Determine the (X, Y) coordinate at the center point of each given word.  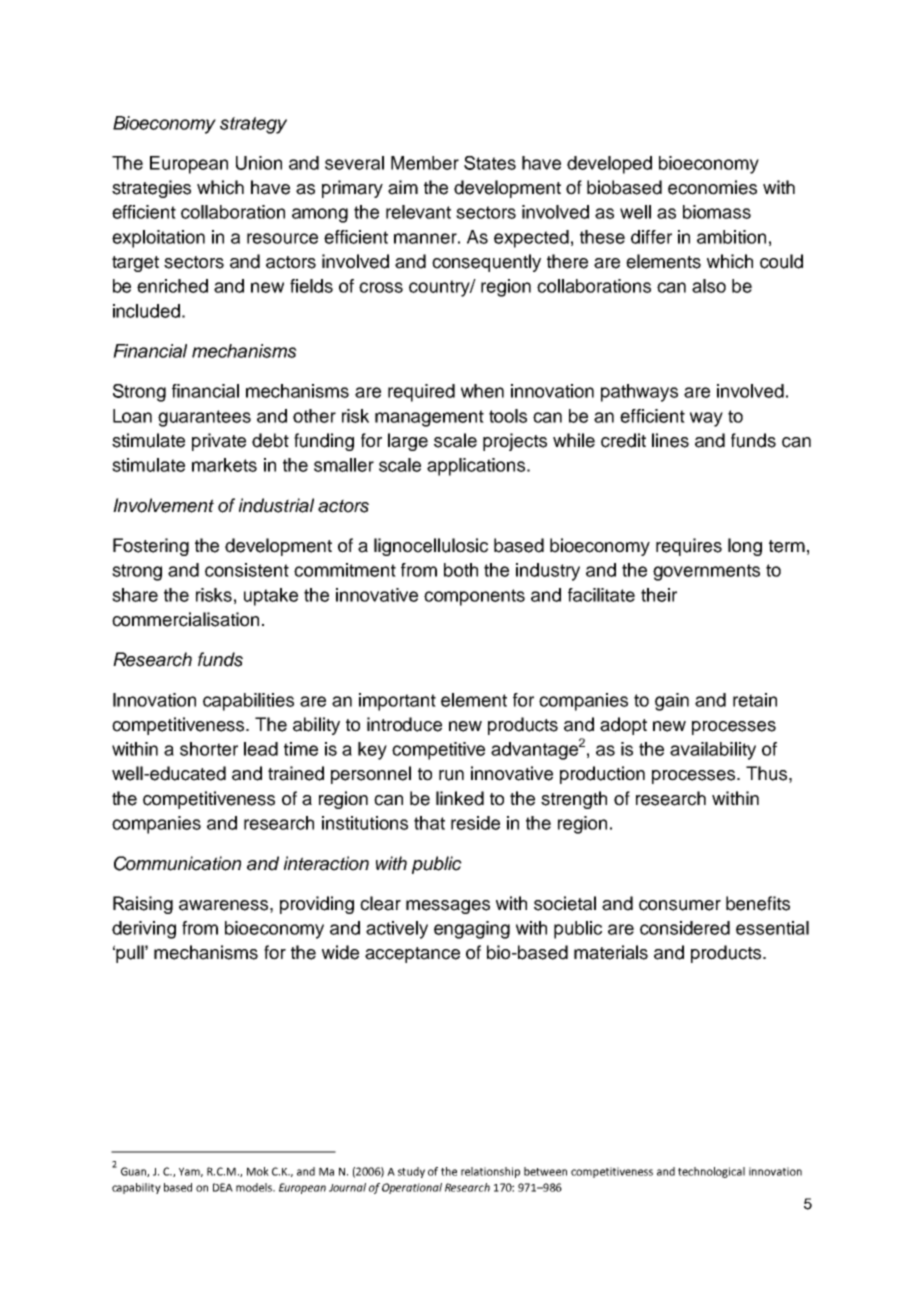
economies (712, 187)
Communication (177, 863)
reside (475, 823)
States (490, 163)
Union (259, 163)
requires (689, 547)
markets (224, 465)
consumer (680, 905)
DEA (223, 1187)
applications (477, 467)
